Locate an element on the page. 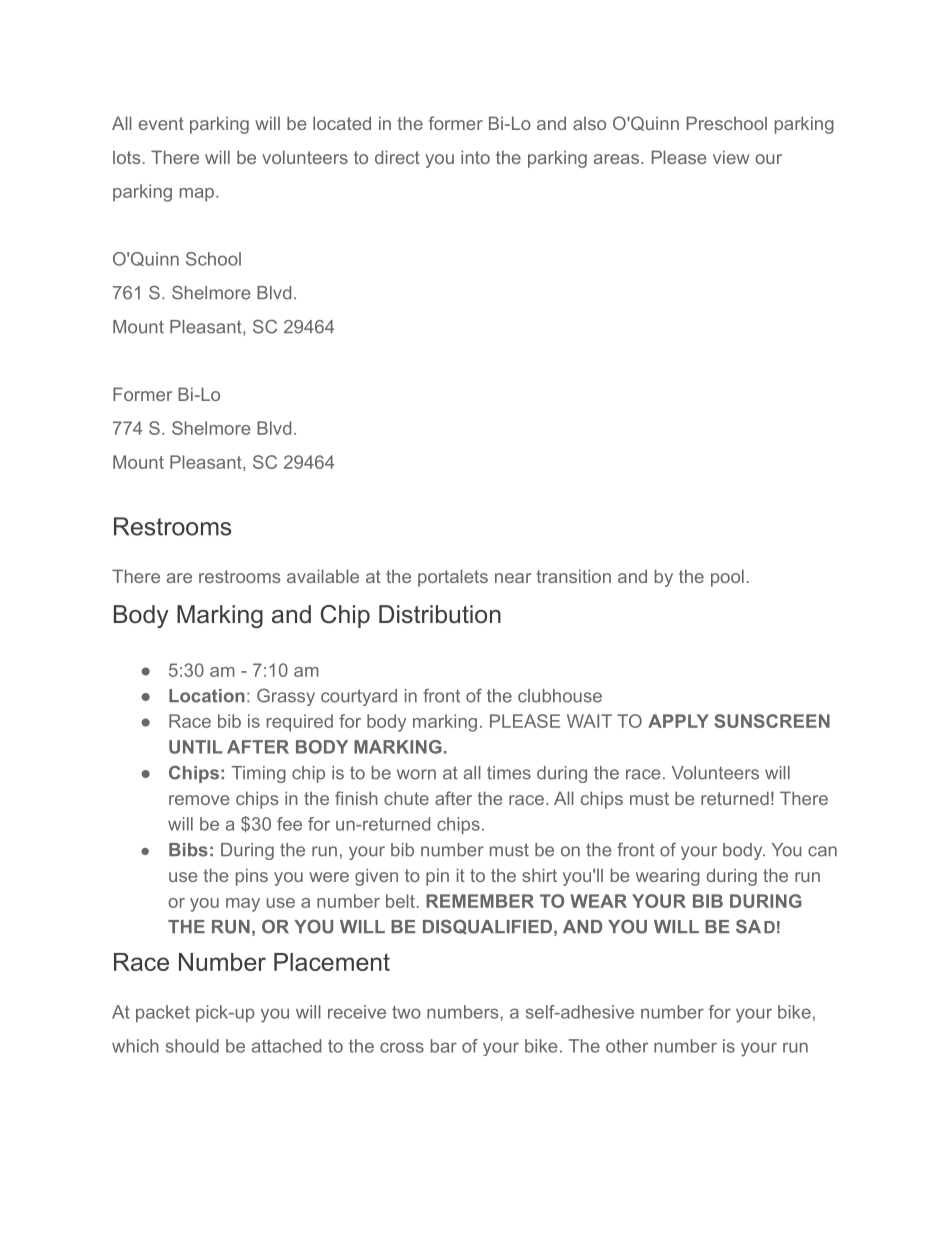 The height and width of the document is (1233, 952). near is located at coordinates (513, 578).
